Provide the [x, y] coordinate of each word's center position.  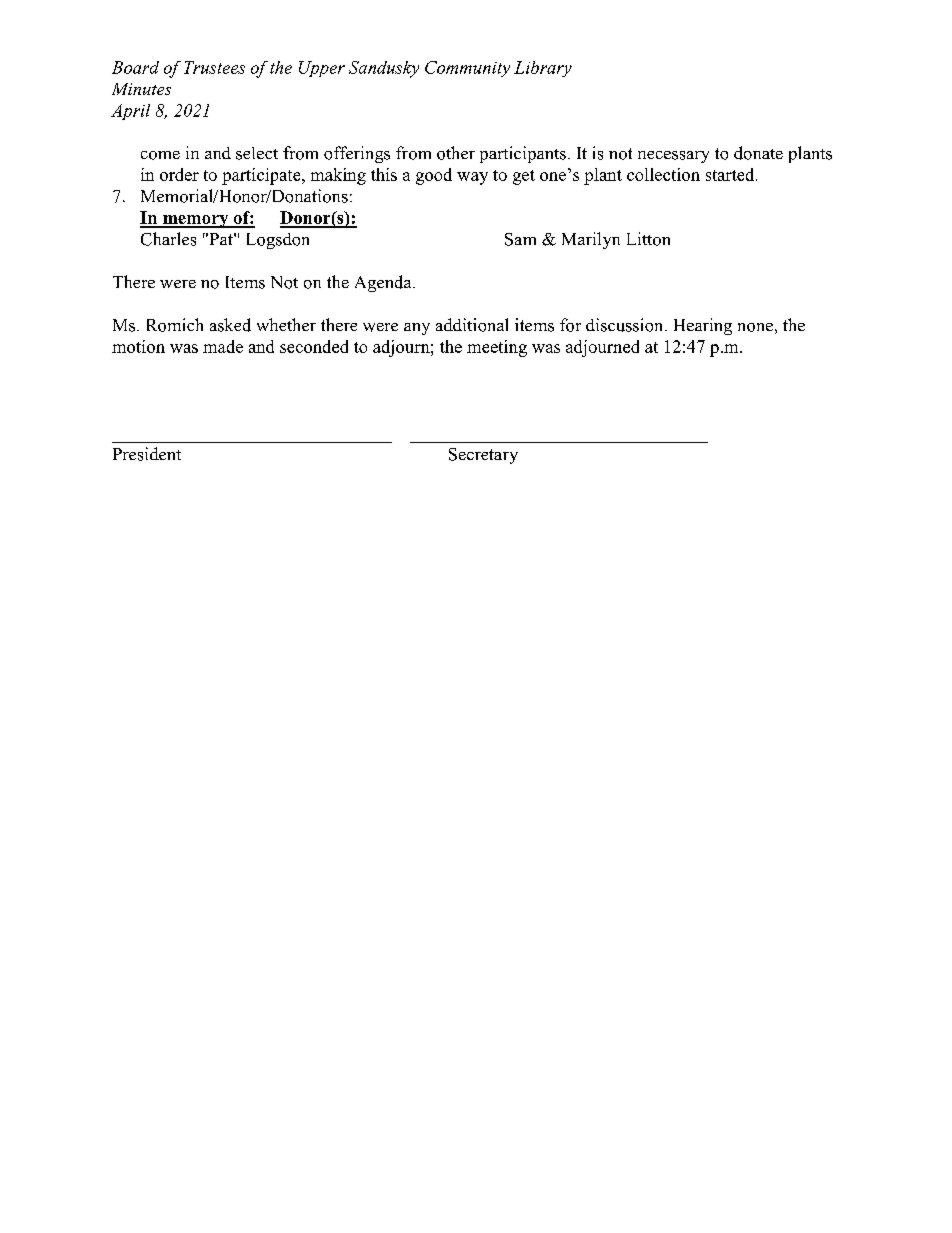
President [147, 454]
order [179, 174]
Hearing [703, 326]
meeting [497, 348]
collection [663, 174]
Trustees [214, 67]
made [223, 346]
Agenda [384, 283]
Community [467, 69]
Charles [168, 239]
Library [543, 69]
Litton [648, 239]
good [434, 176]
